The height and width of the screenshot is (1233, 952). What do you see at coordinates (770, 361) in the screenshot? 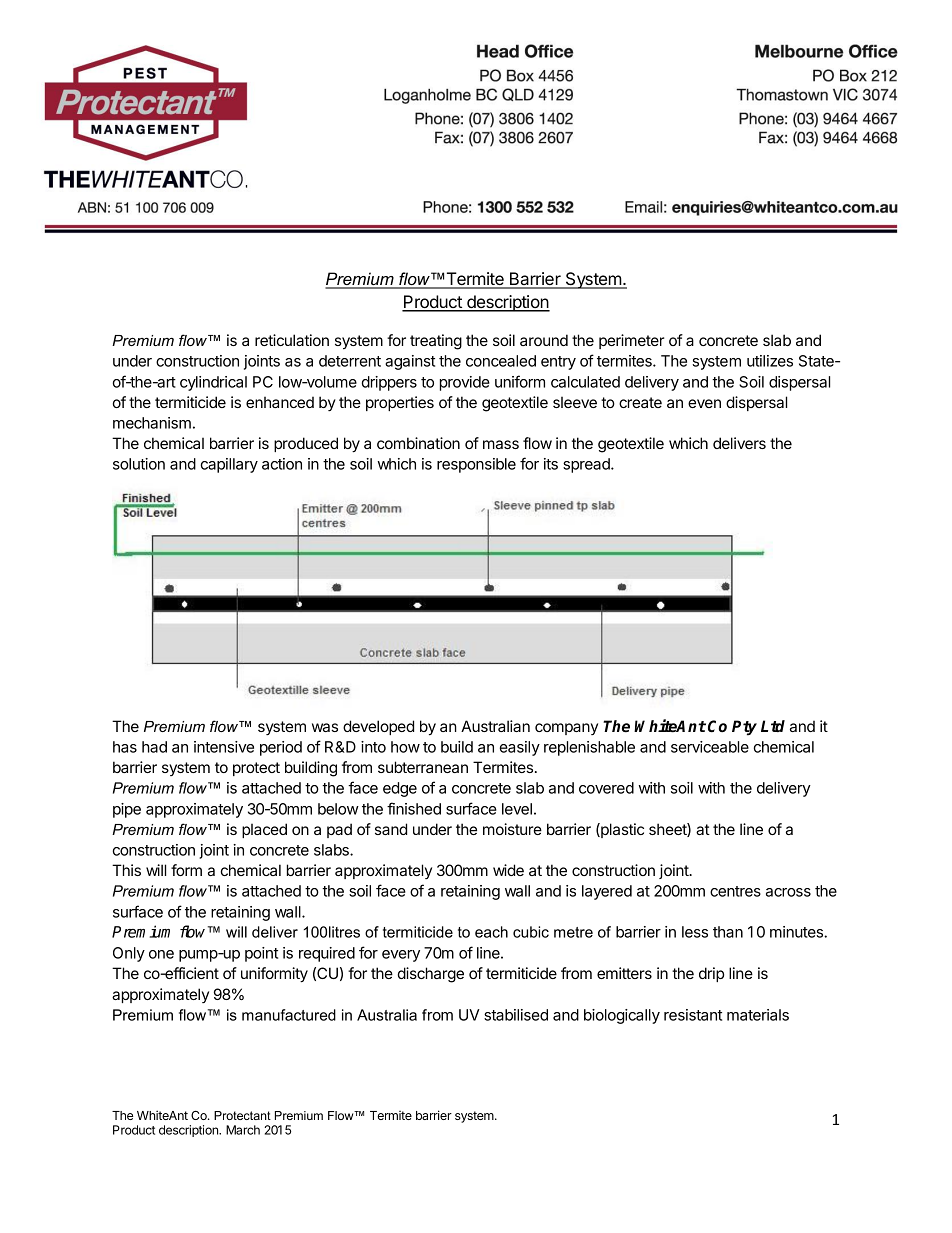
I see `utilizes` at bounding box center [770, 361].
